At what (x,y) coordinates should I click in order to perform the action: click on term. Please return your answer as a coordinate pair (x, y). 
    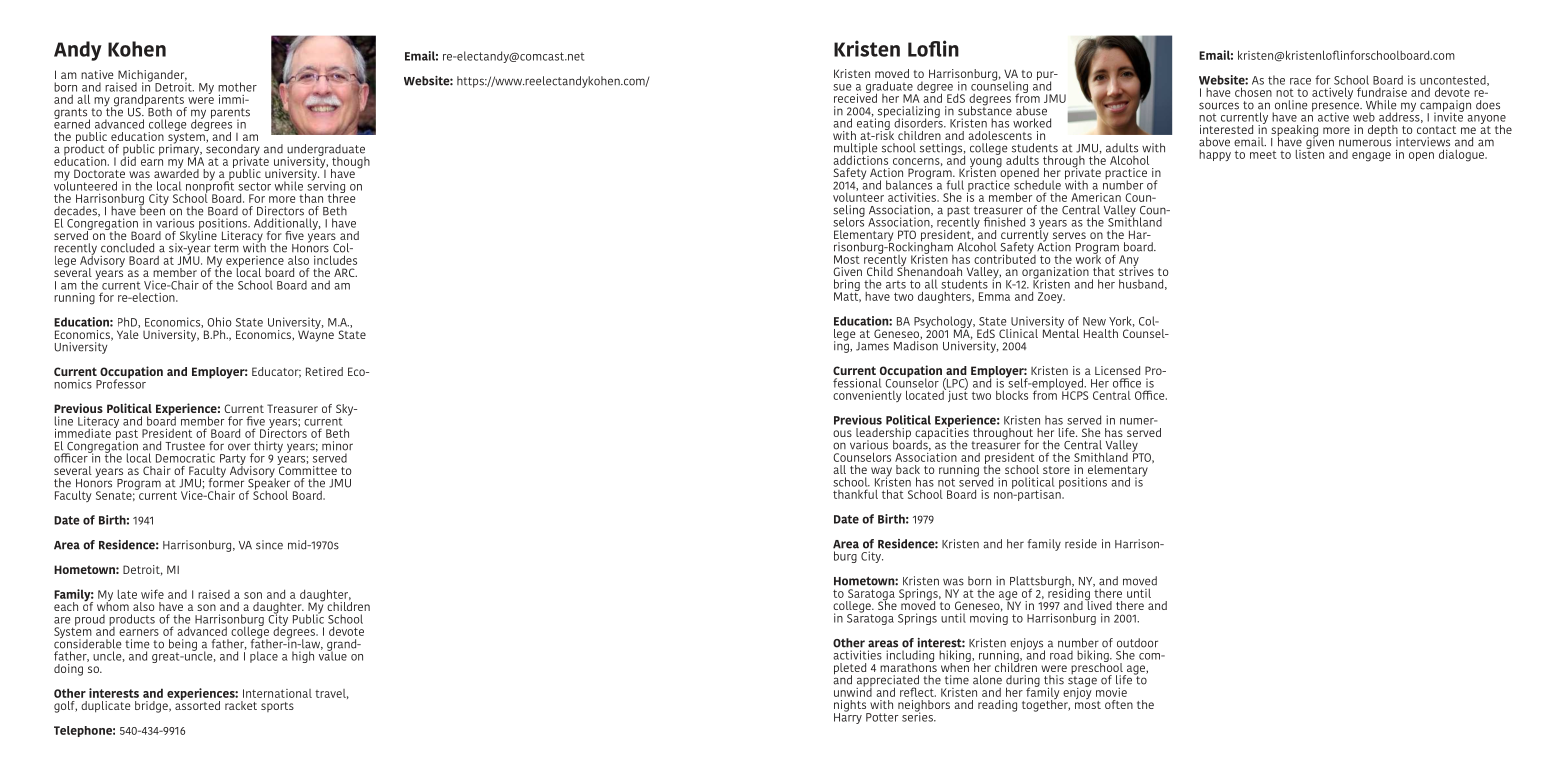
    Looking at the image, I should click on (226, 248).
